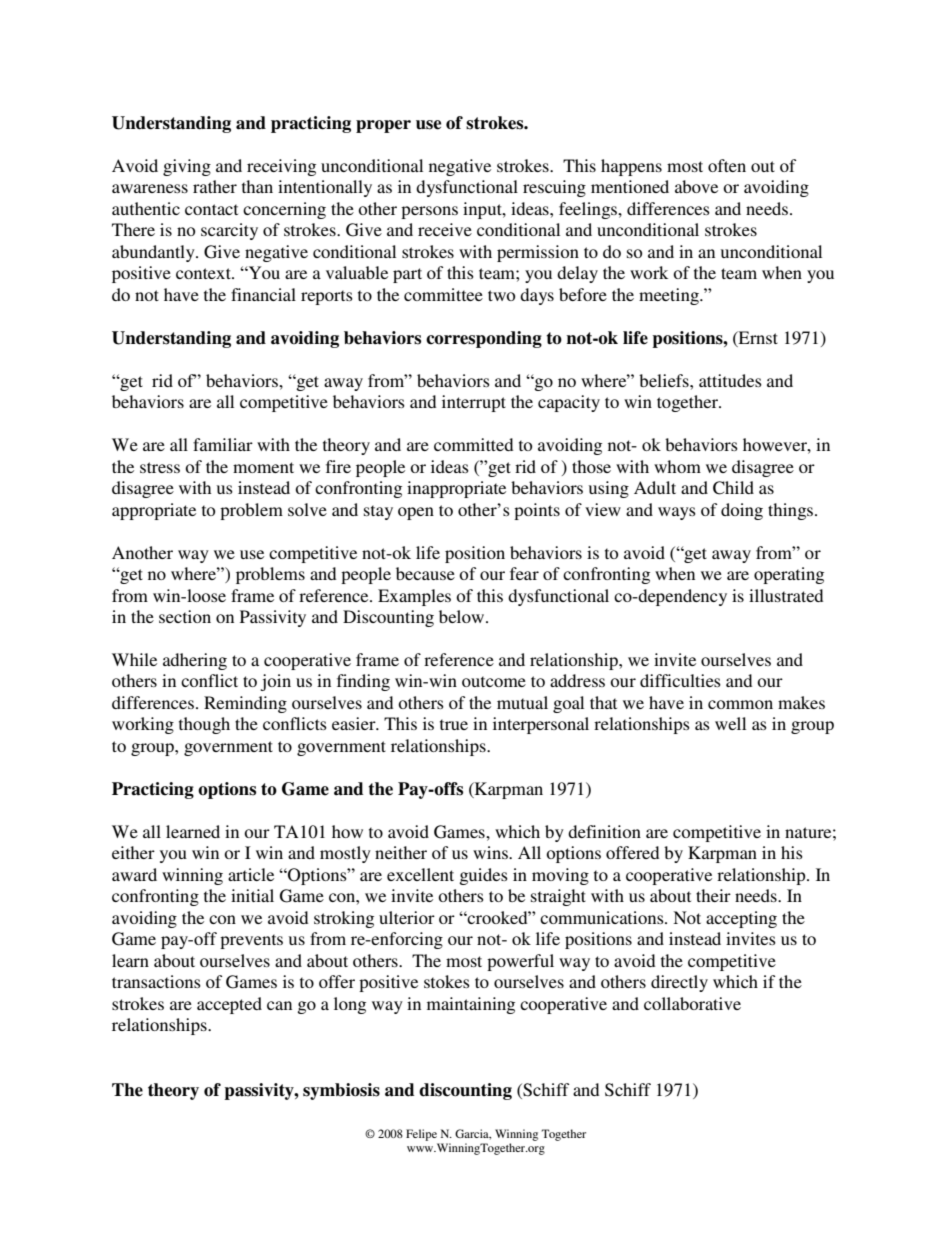 The width and height of the screenshot is (952, 1233). Describe the element at coordinates (730, 723) in the screenshot. I see `well` at that location.
